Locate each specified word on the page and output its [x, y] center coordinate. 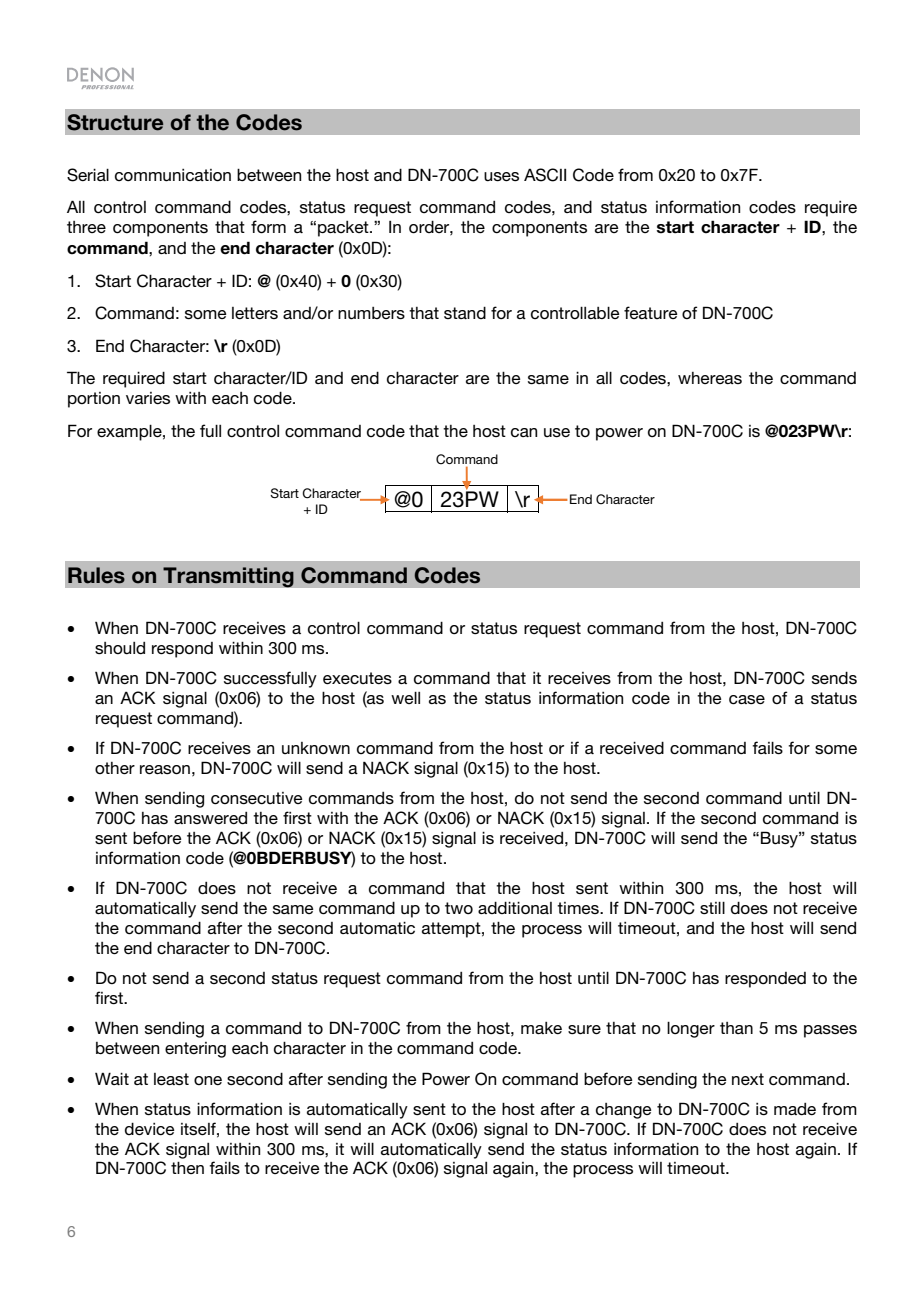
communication [173, 175]
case [747, 700]
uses [501, 177]
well [405, 697]
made [795, 1109]
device [149, 1129]
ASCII [545, 175]
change [623, 1111]
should [120, 648]
